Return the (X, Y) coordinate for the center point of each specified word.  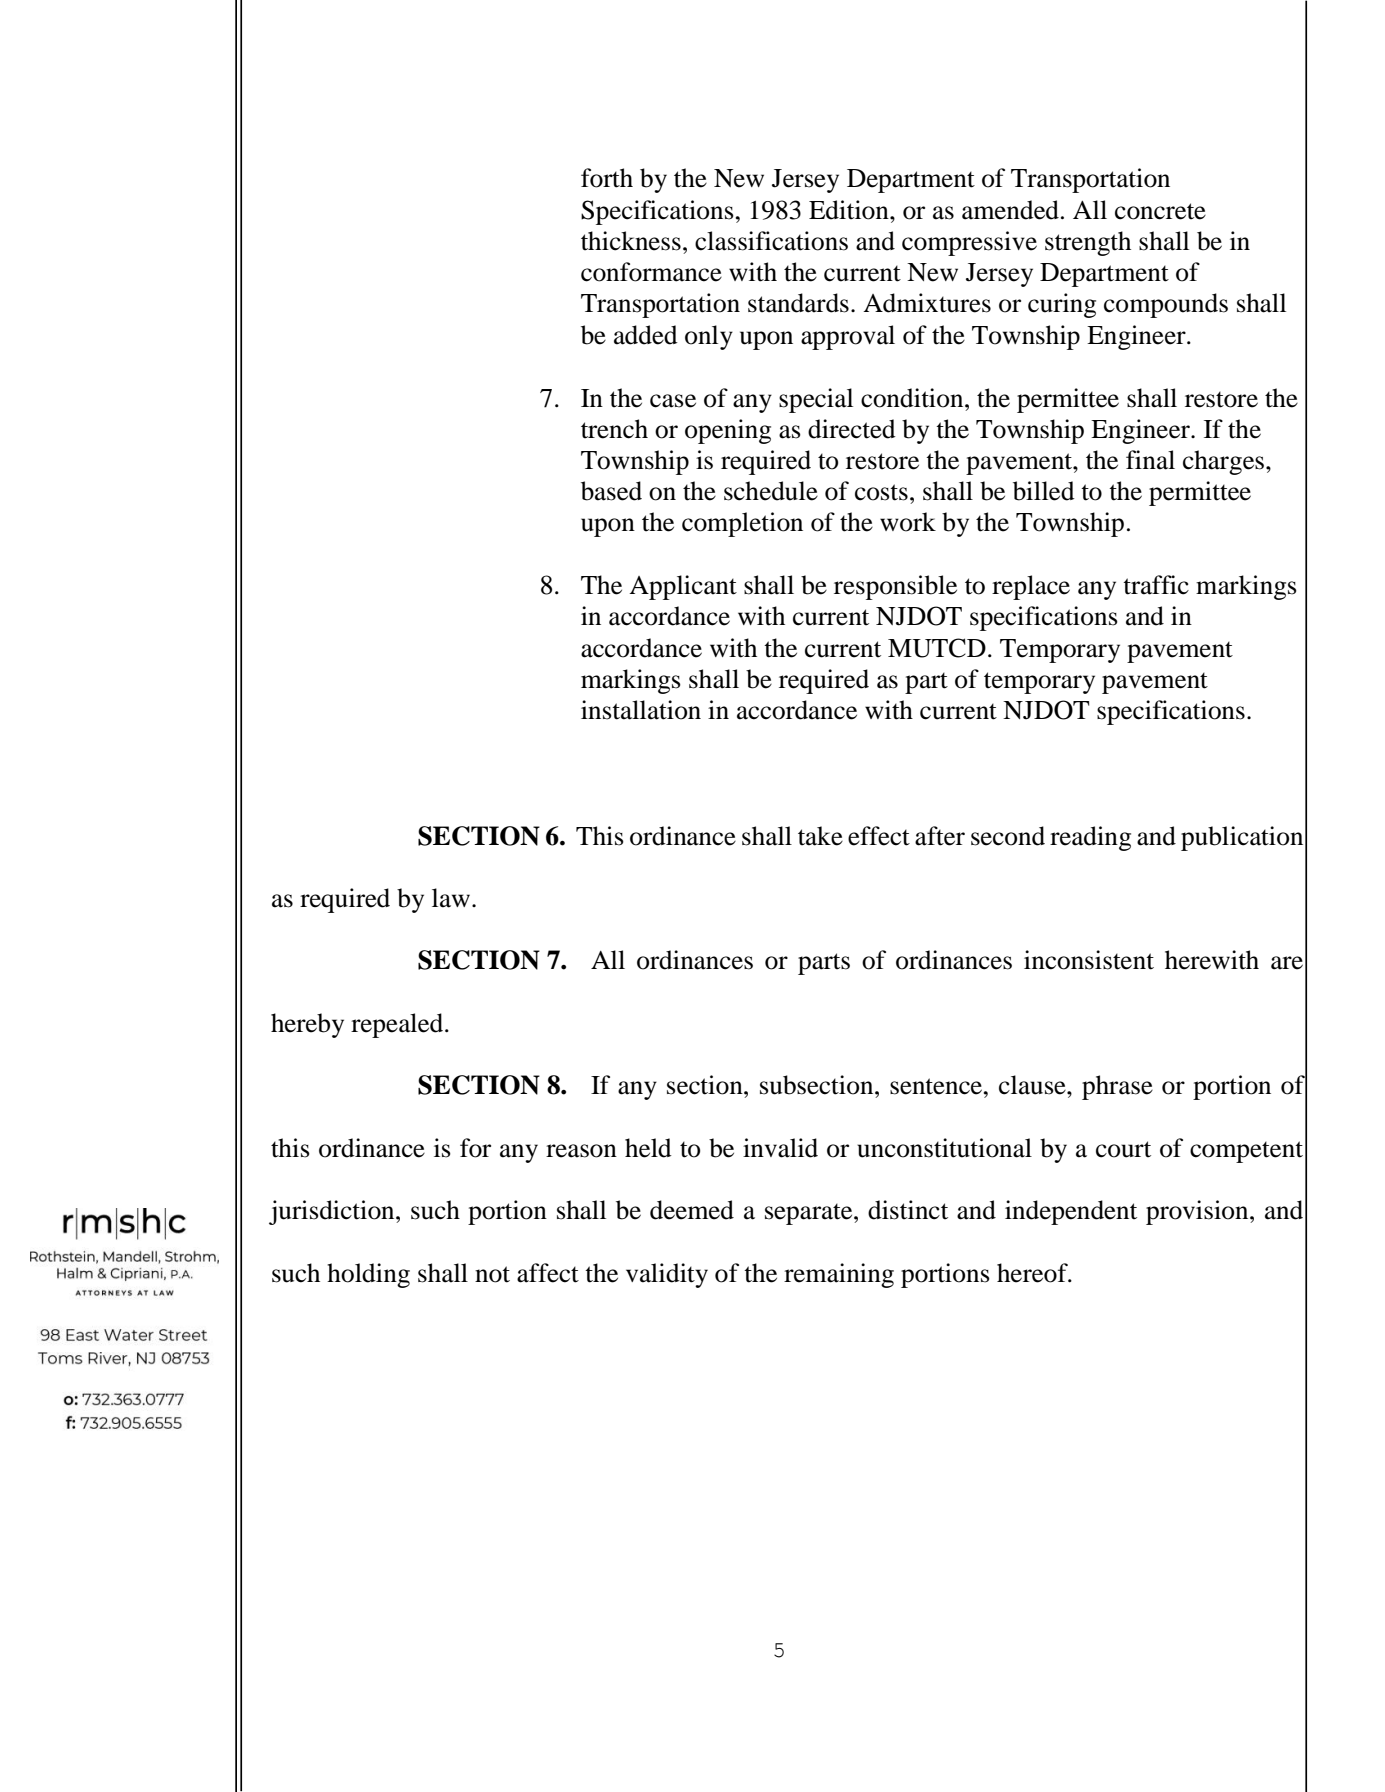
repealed (398, 1025)
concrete (1160, 211)
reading (1090, 838)
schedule (771, 491)
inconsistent (1089, 960)
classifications (771, 241)
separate (810, 1214)
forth (607, 178)
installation (641, 710)
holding (368, 1275)
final (1150, 460)
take (820, 836)
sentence (937, 1086)
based (611, 491)
